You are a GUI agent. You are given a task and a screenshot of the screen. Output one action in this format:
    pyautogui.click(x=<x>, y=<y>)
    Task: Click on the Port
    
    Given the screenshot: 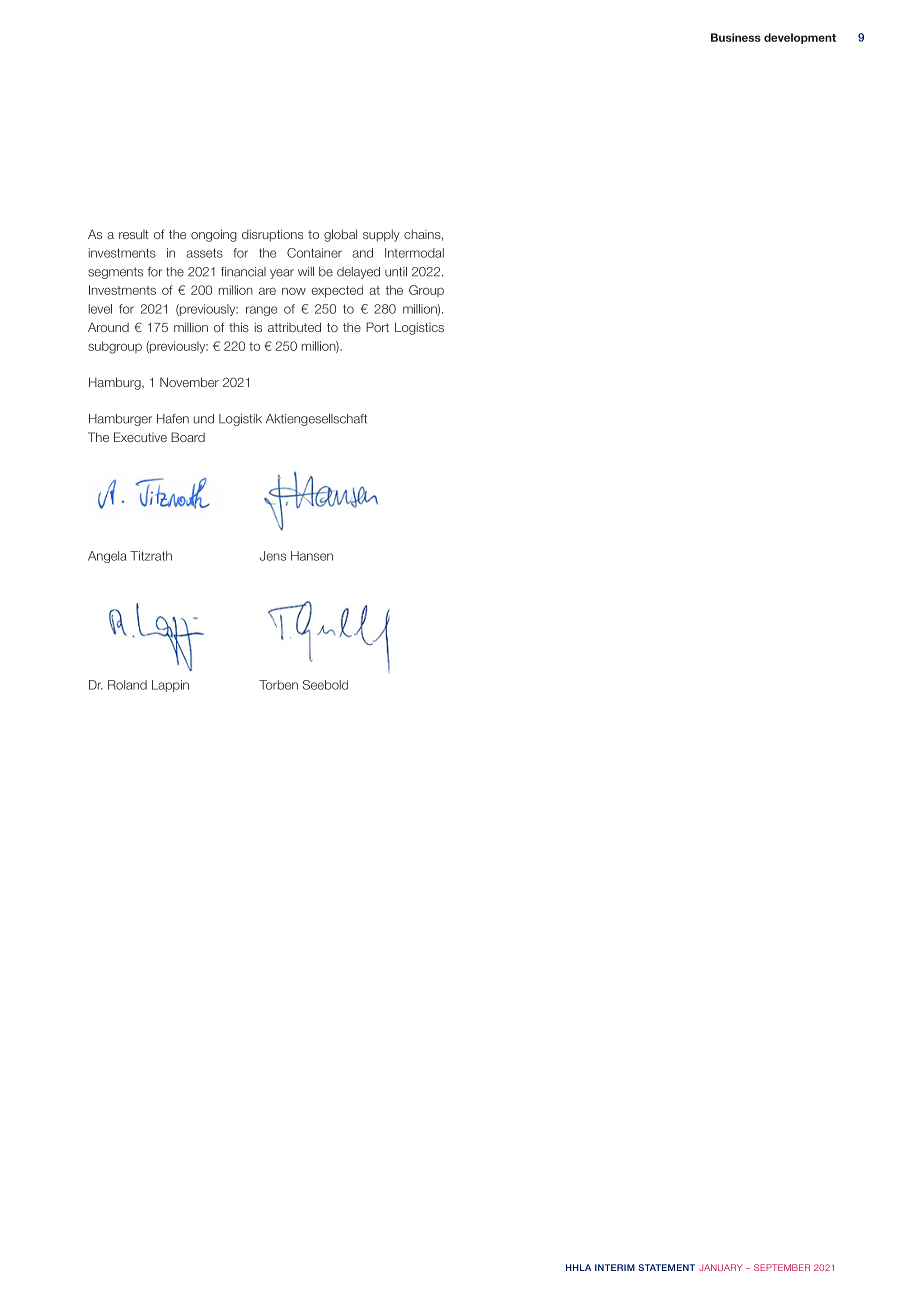 What is the action you would take?
    pyautogui.click(x=377, y=327)
